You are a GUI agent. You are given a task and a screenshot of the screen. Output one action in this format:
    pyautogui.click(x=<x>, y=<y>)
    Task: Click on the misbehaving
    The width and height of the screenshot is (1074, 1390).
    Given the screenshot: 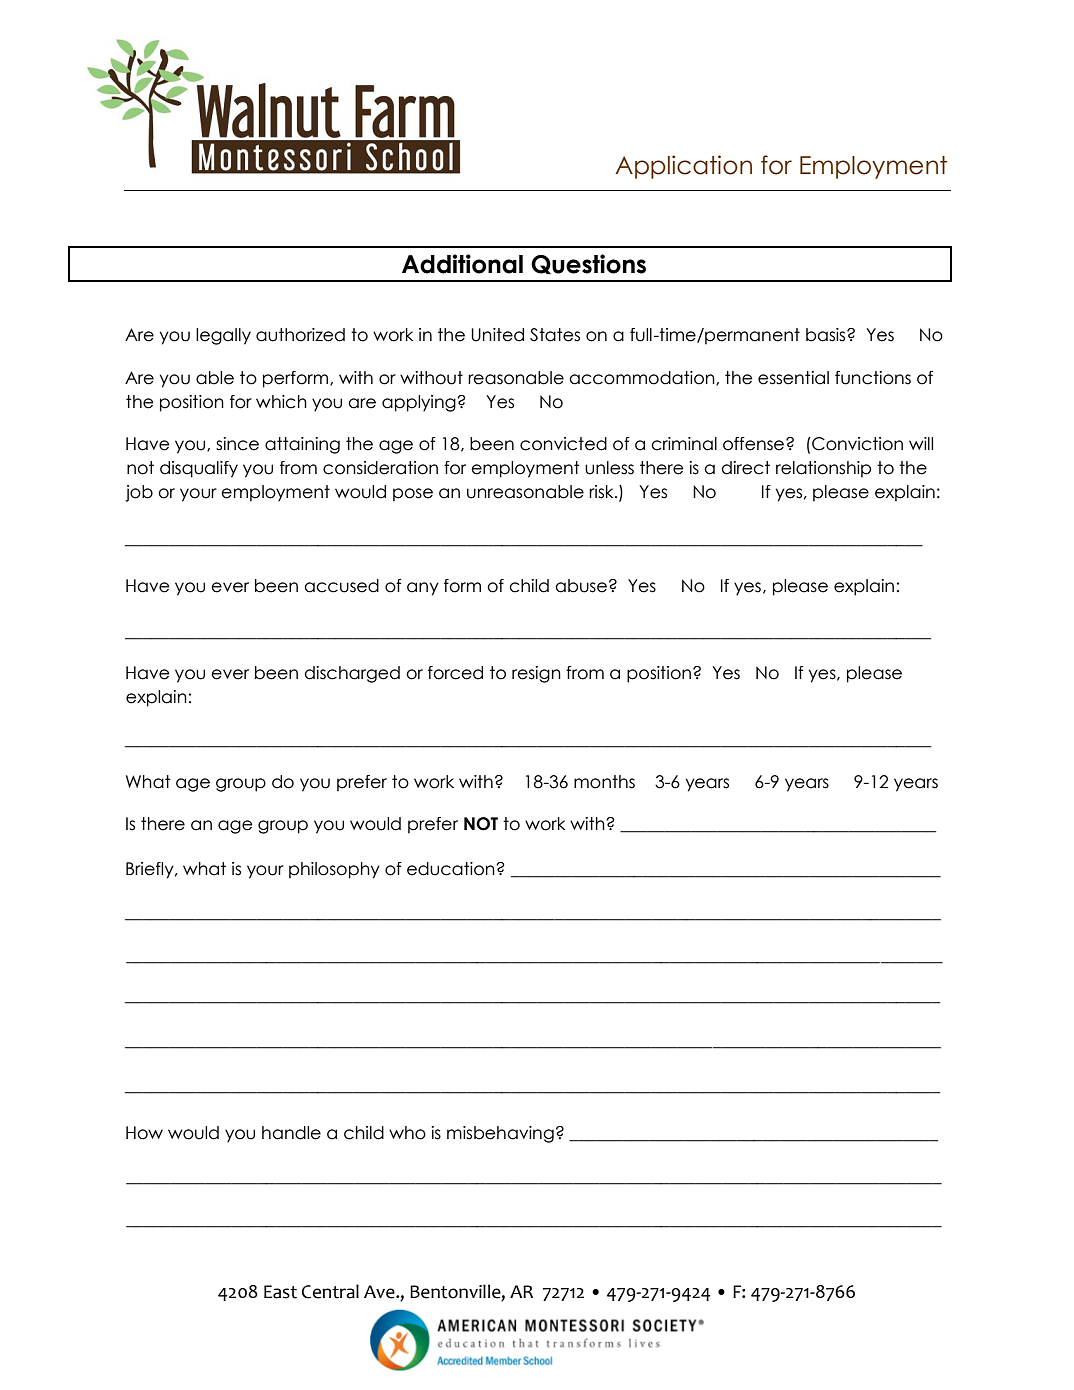 What is the action you would take?
    pyautogui.click(x=500, y=1134)
